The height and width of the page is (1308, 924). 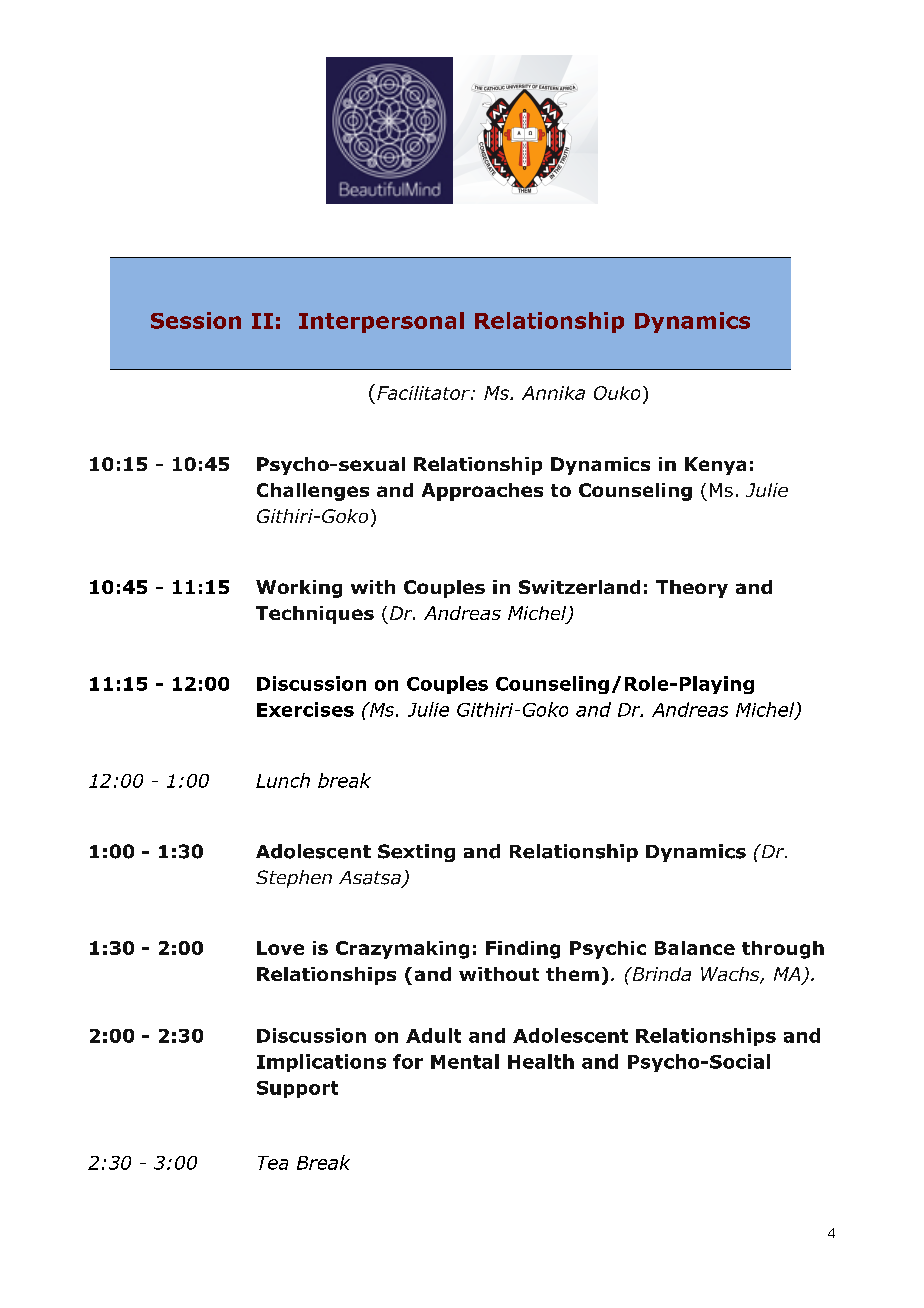 What do you see at coordinates (553, 393) in the page?
I see `Annika` at bounding box center [553, 393].
